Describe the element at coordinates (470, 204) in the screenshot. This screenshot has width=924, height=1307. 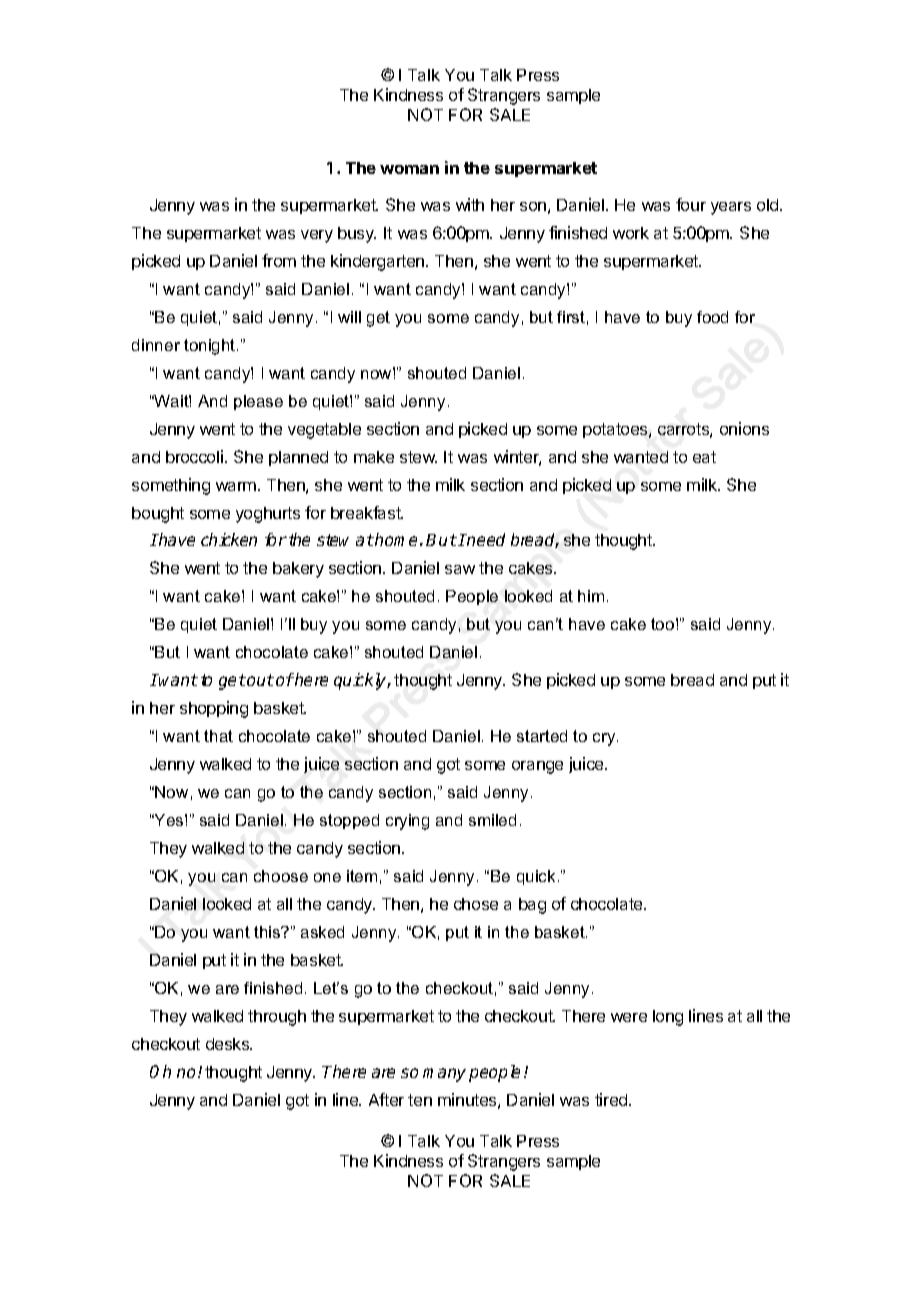
I see `with` at that location.
